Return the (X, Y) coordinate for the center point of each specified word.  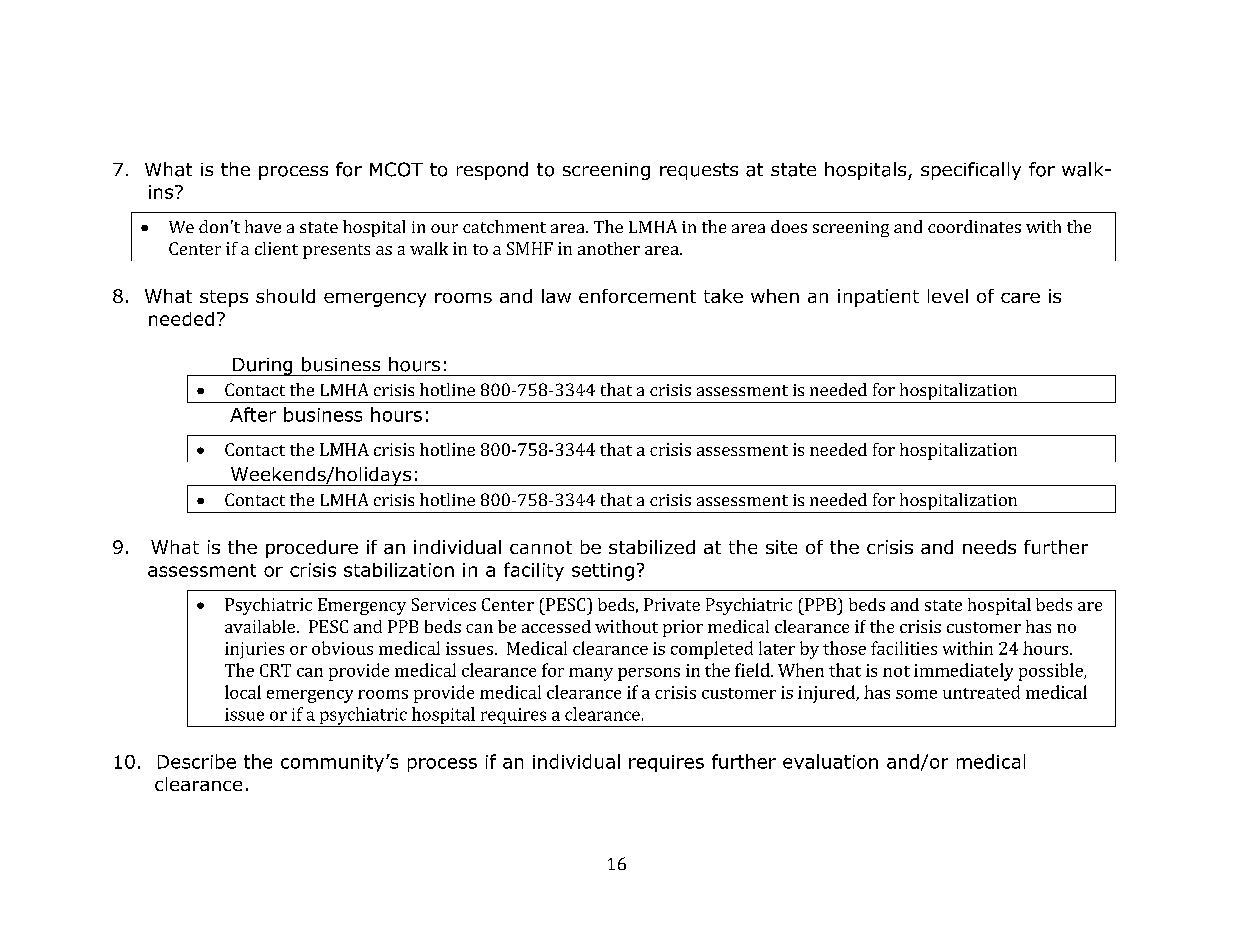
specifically (971, 171)
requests (699, 171)
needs (989, 547)
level (948, 296)
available (260, 626)
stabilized (652, 547)
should (285, 296)
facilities (904, 648)
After (253, 414)
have (263, 226)
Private (672, 604)
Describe (197, 761)
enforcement (637, 296)
